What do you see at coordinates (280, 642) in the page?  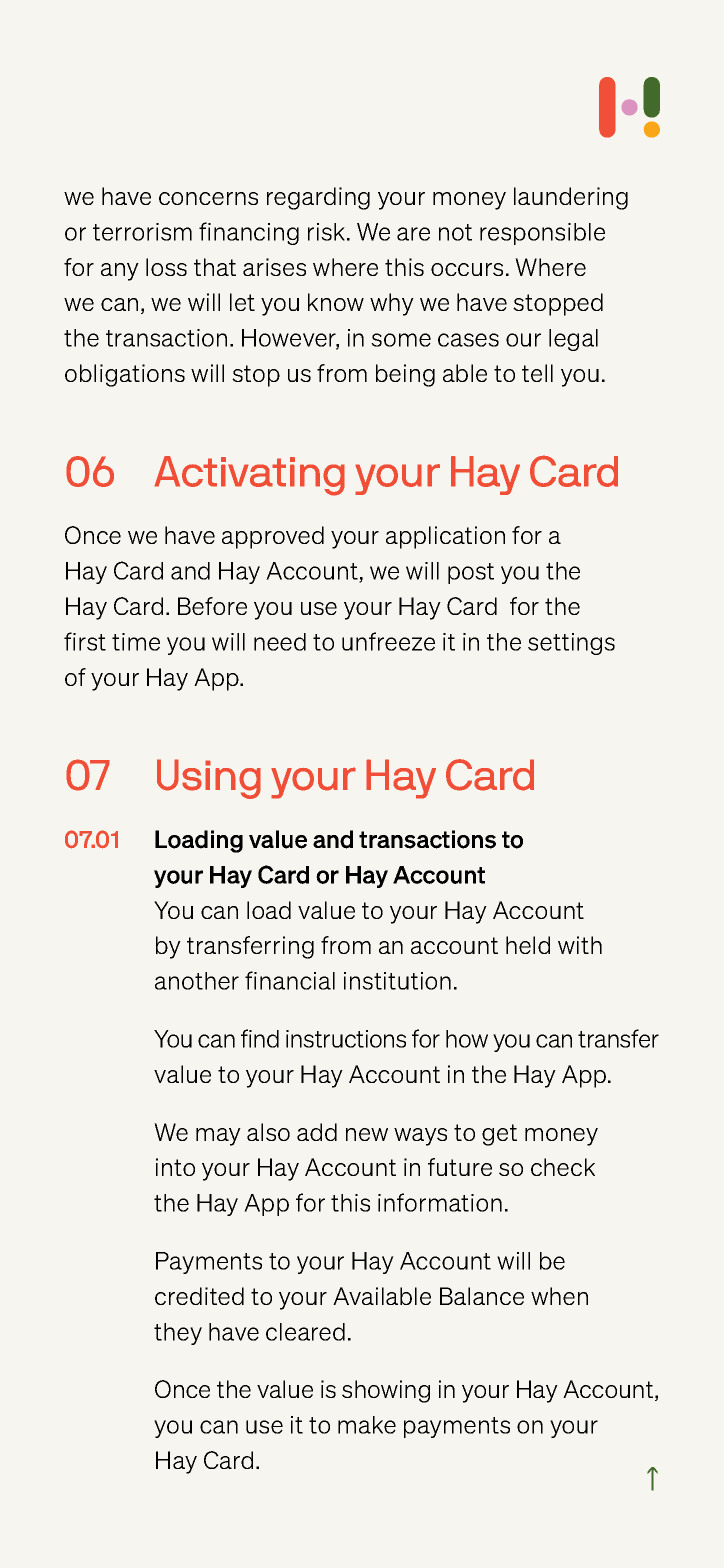 I see `need` at bounding box center [280, 642].
